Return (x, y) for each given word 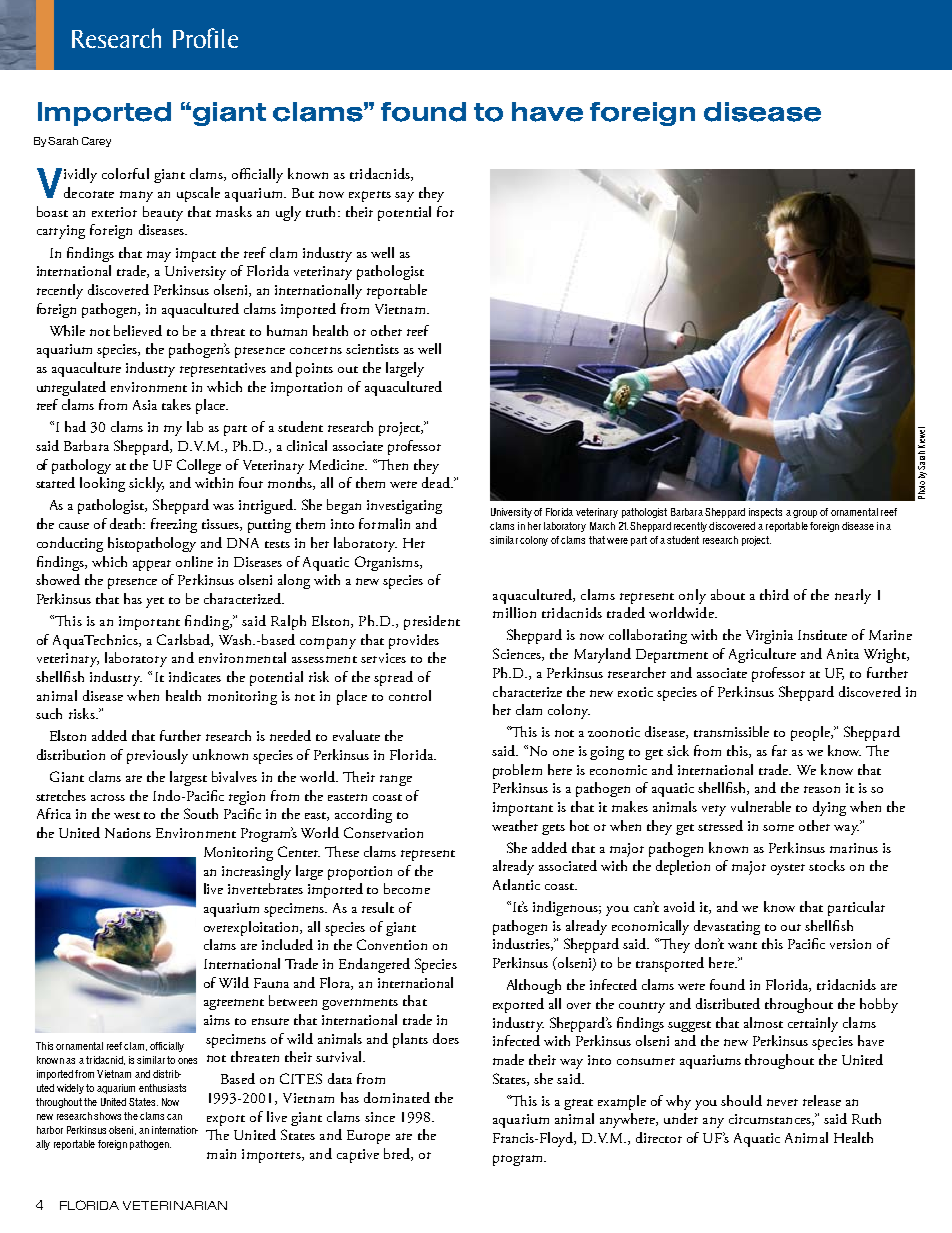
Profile (205, 38)
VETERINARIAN (175, 1205)
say (404, 197)
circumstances (771, 1120)
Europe (368, 1137)
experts (370, 196)
